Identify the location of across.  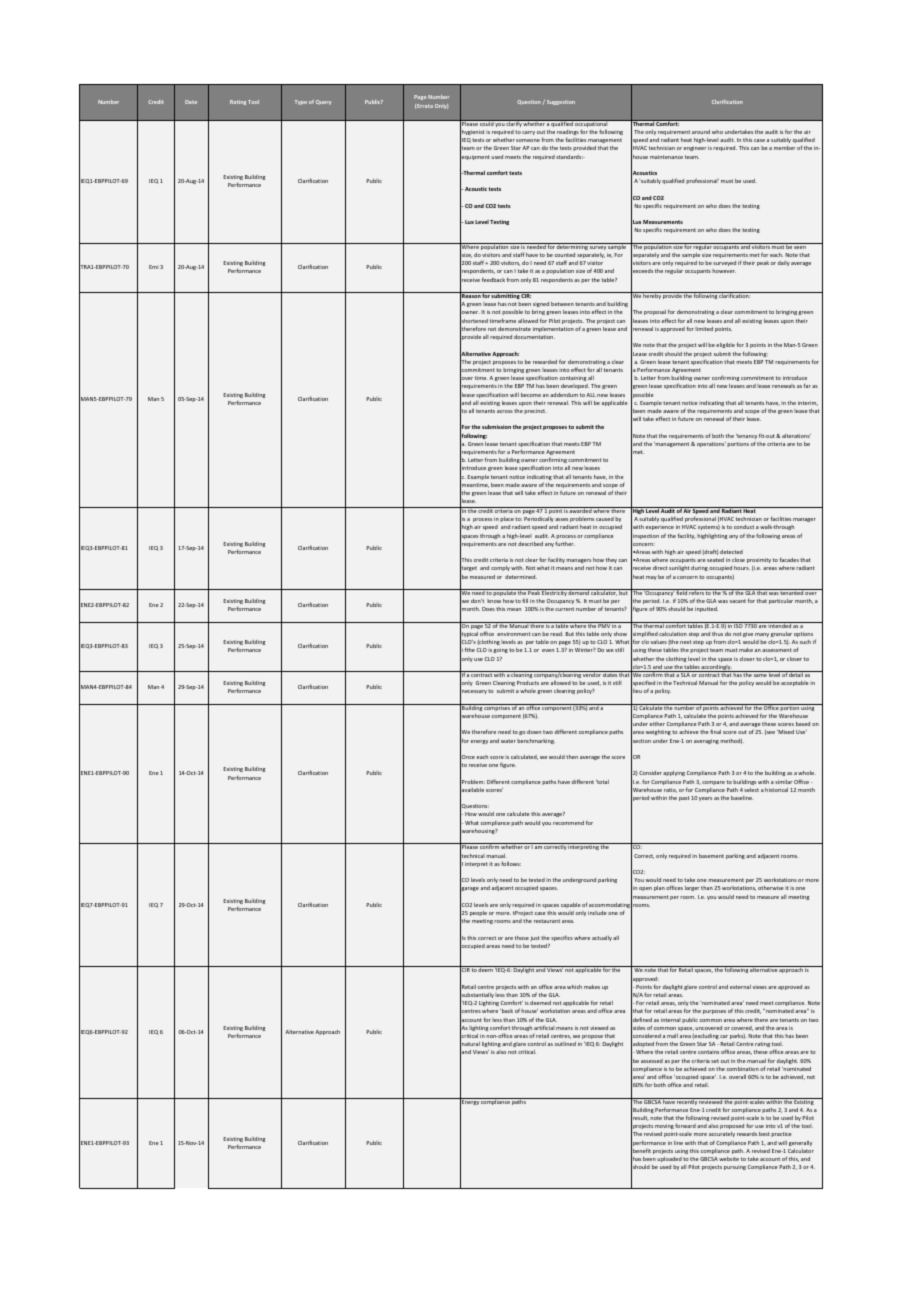
(505, 411).
